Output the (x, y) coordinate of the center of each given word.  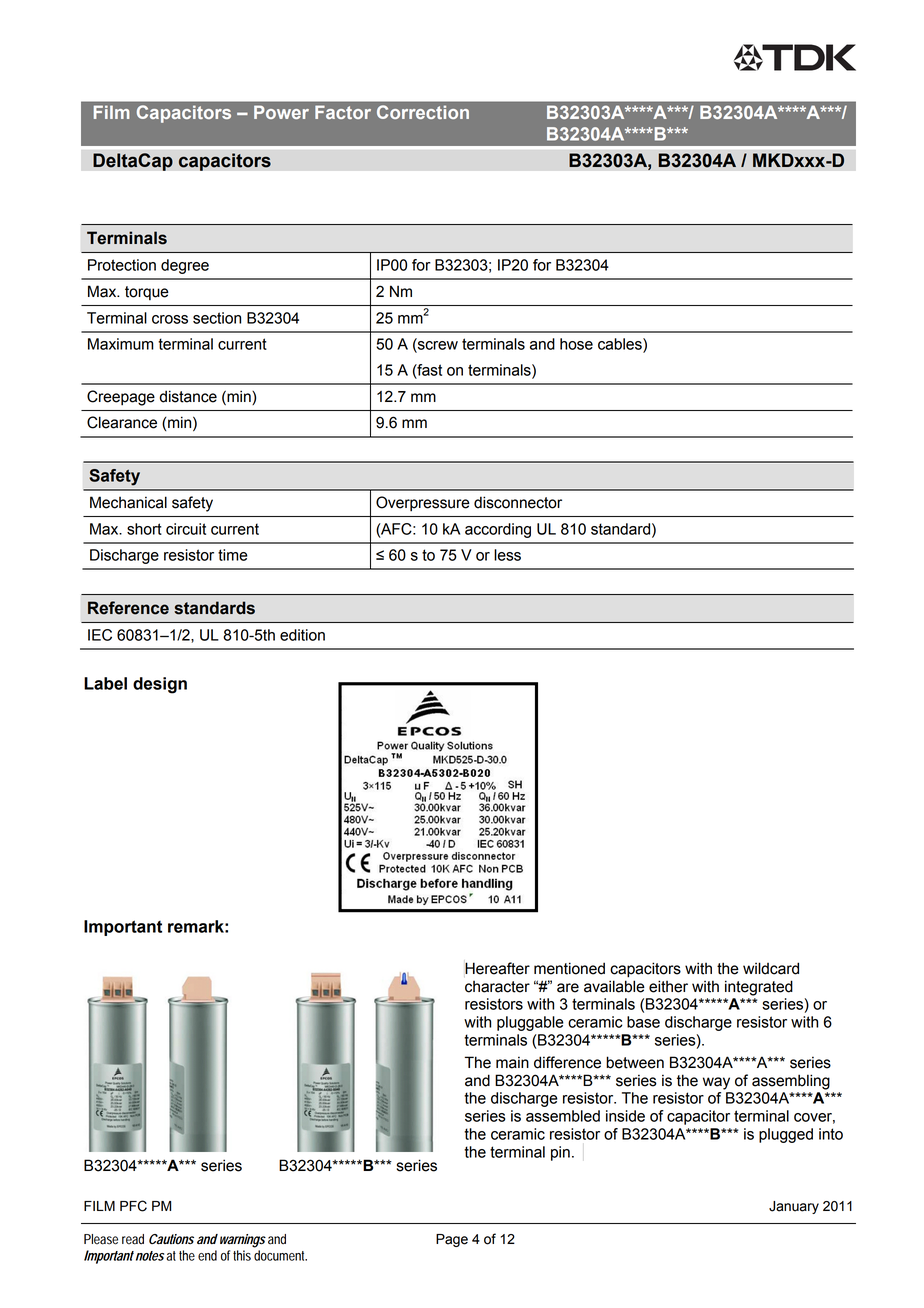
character (497, 987)
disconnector (518, 502)
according (498, 530)
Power (281, 112)
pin (560, 1153)
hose (576, 344)
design (160, 685)
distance (188, 396)
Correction (423, 112)
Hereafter (497, 968)
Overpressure (423, 504)
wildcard (771, 968)
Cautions (171, 1239)
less (507, 555)
